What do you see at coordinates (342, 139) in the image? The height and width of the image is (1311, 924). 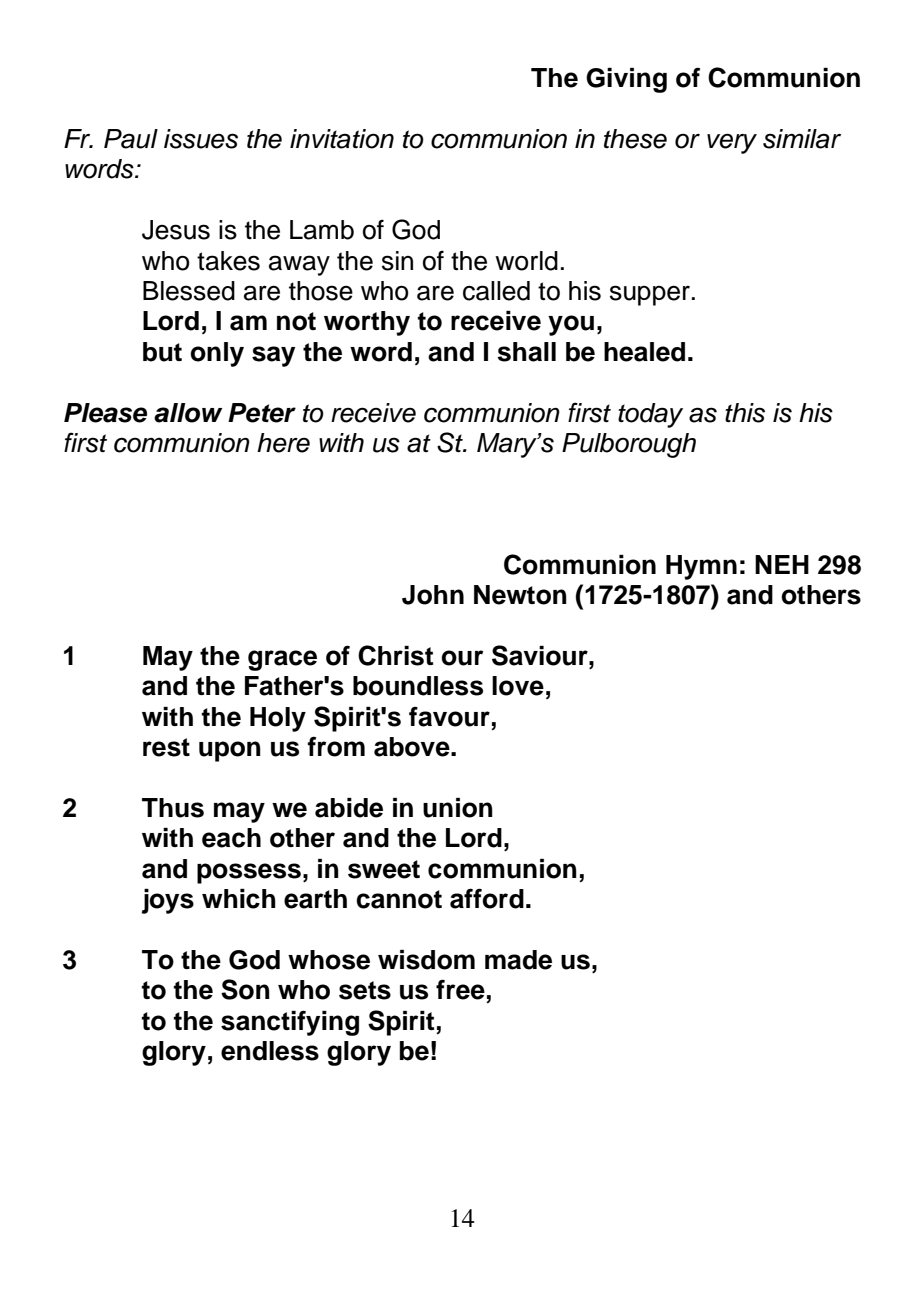 I see `invitation` at bounding box center [342, 139].
